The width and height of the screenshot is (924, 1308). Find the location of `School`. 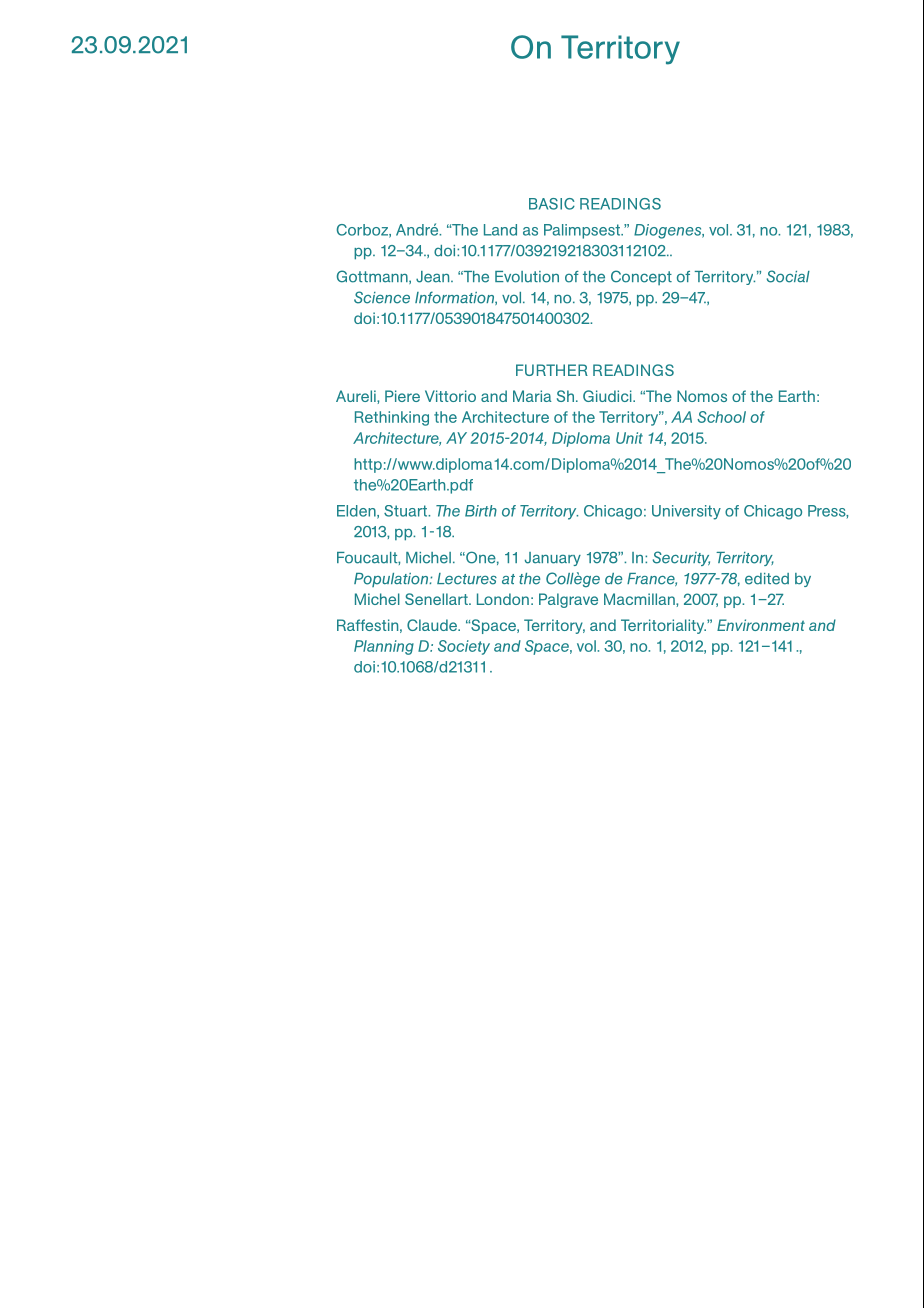

School is located at coordinates (721, 417).
